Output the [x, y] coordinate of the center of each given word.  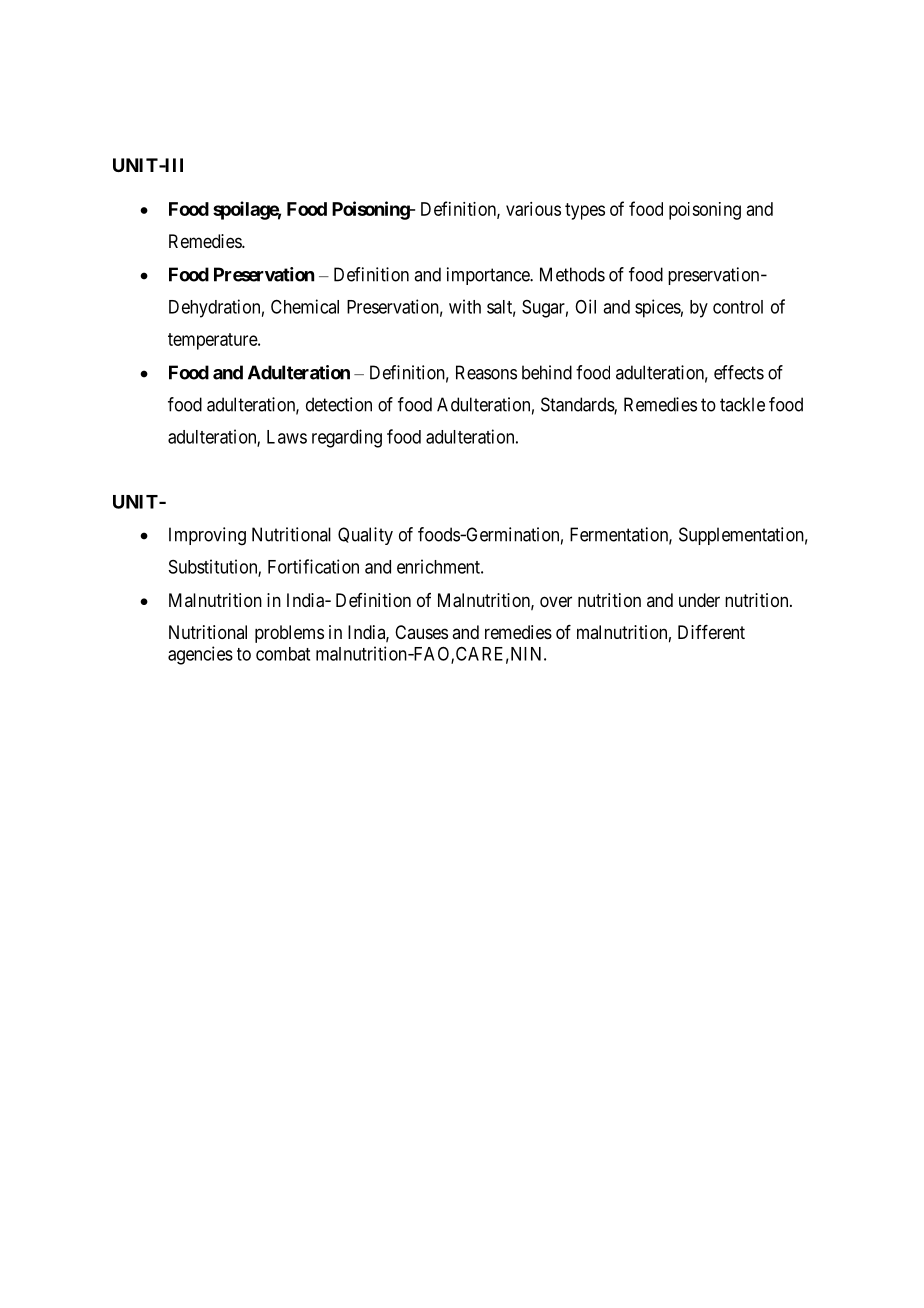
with [465, 306]
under [699, 600]
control [738, 307]
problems [289, 634]
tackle [742, 404]
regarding [347, 438]
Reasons [486, 372]
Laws [287, 437]
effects [739, 372]
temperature [213, 341]
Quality [365, 536]
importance [489, 276]
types [585, 211]
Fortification [313, 566]
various [533, 209]
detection [339, 404]
